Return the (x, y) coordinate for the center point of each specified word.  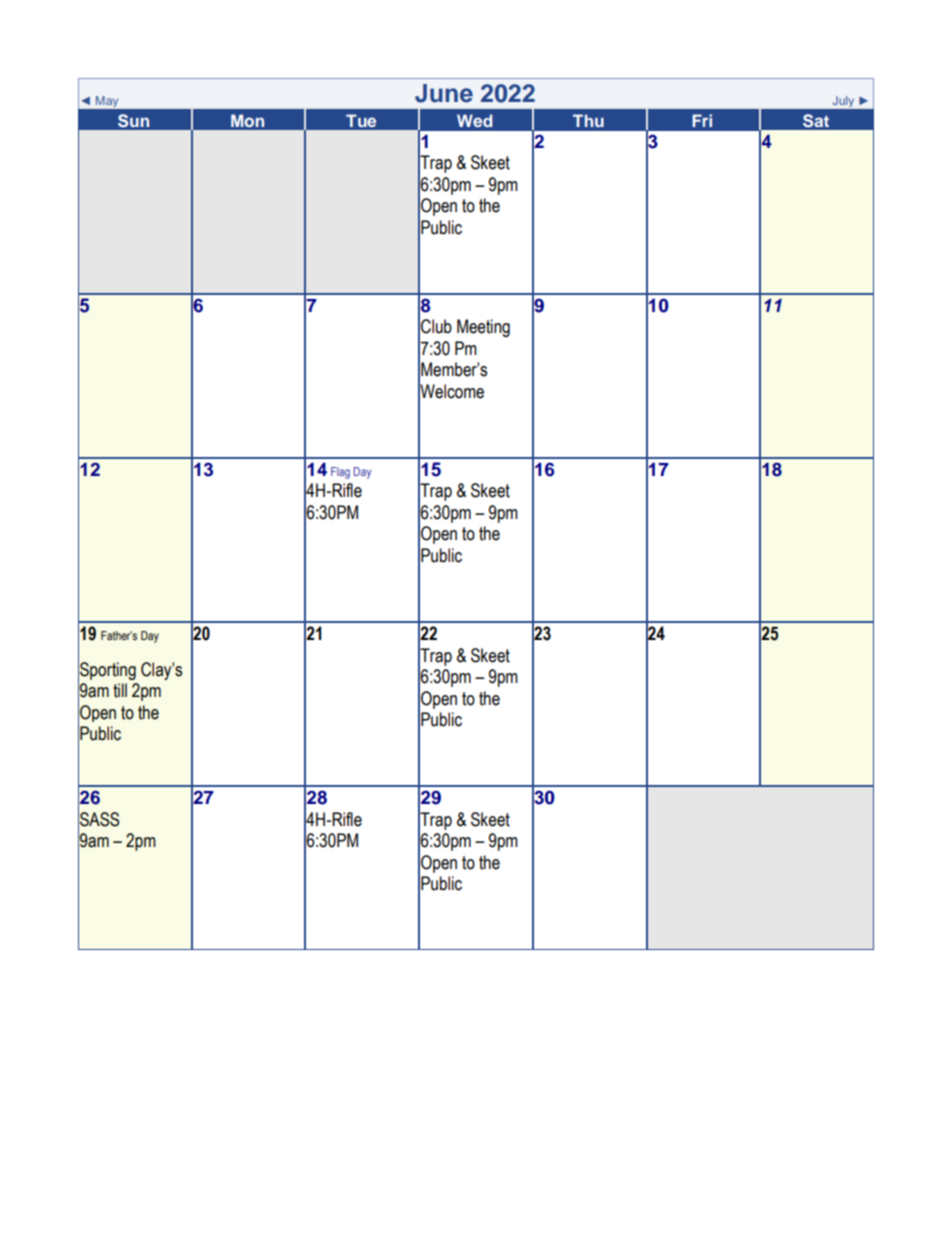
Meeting (483, 328)
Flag (340, 473)
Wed (474, 120)
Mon (247, 120)
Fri (702, 120)
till (120, 690)
